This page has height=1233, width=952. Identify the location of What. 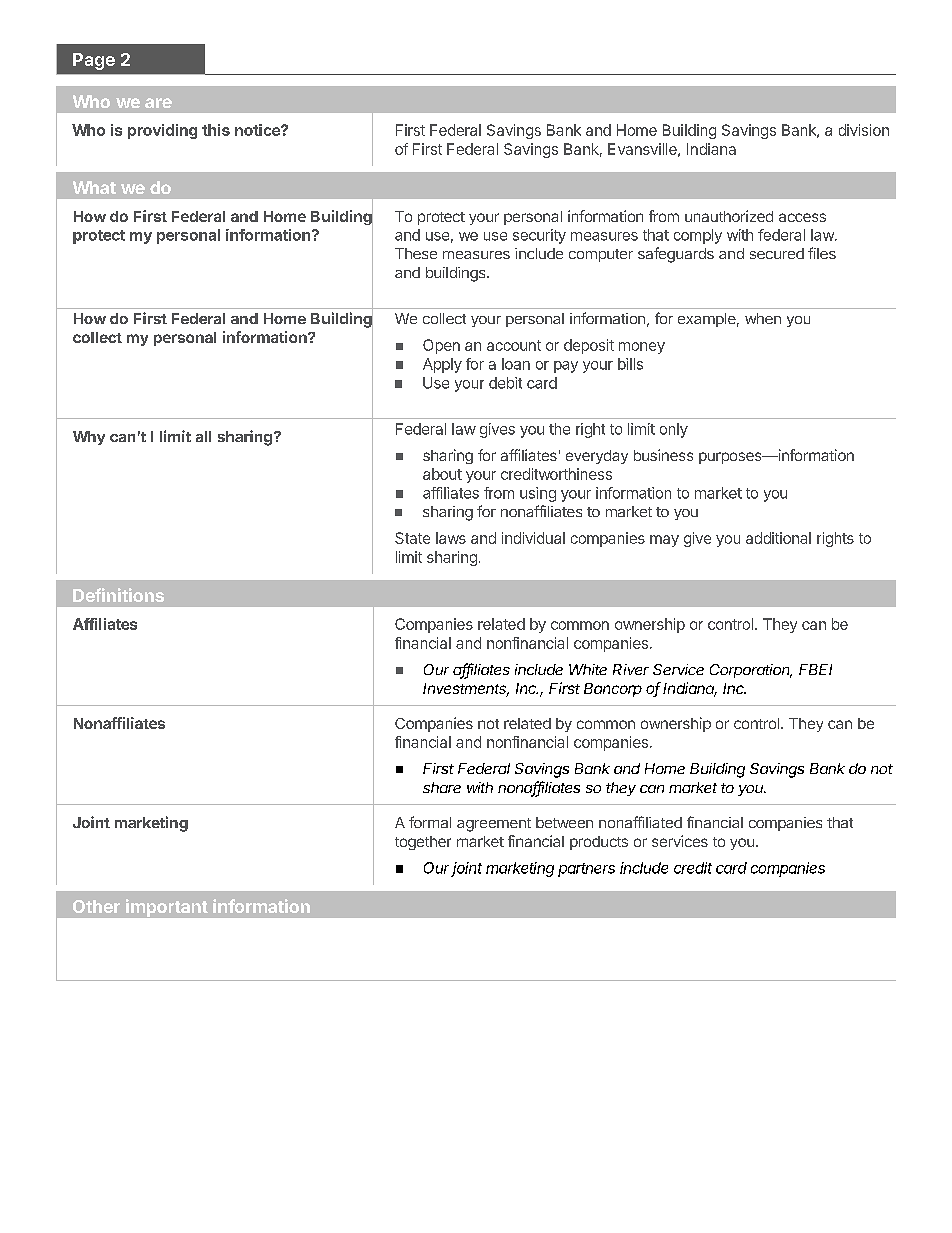
(94, 187).
